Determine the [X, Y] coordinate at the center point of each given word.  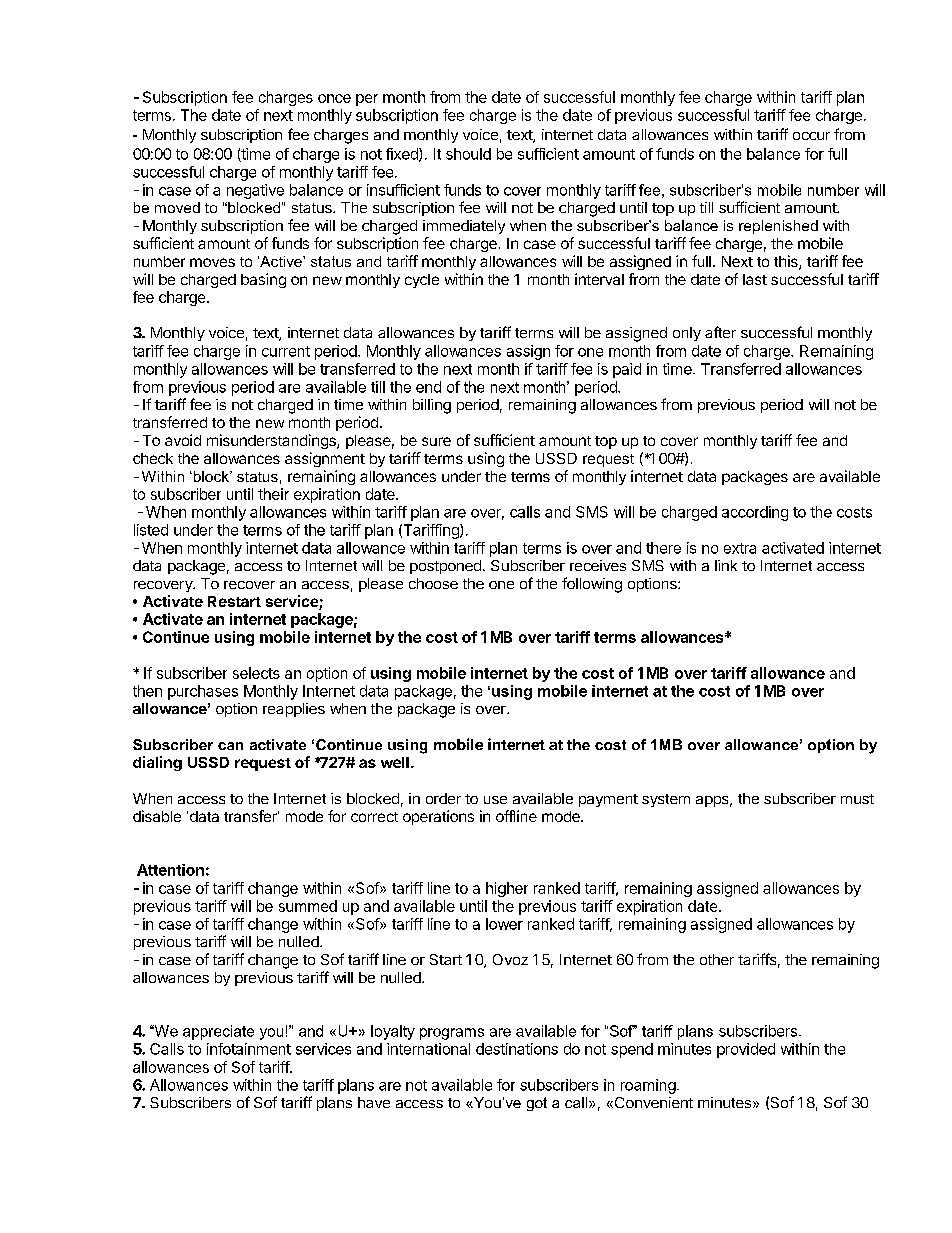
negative [255, 191]
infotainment [249, 1049]
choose [433, 583]
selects [256, 673]
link [726, 565]
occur [811, 136]
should [468, 154]
